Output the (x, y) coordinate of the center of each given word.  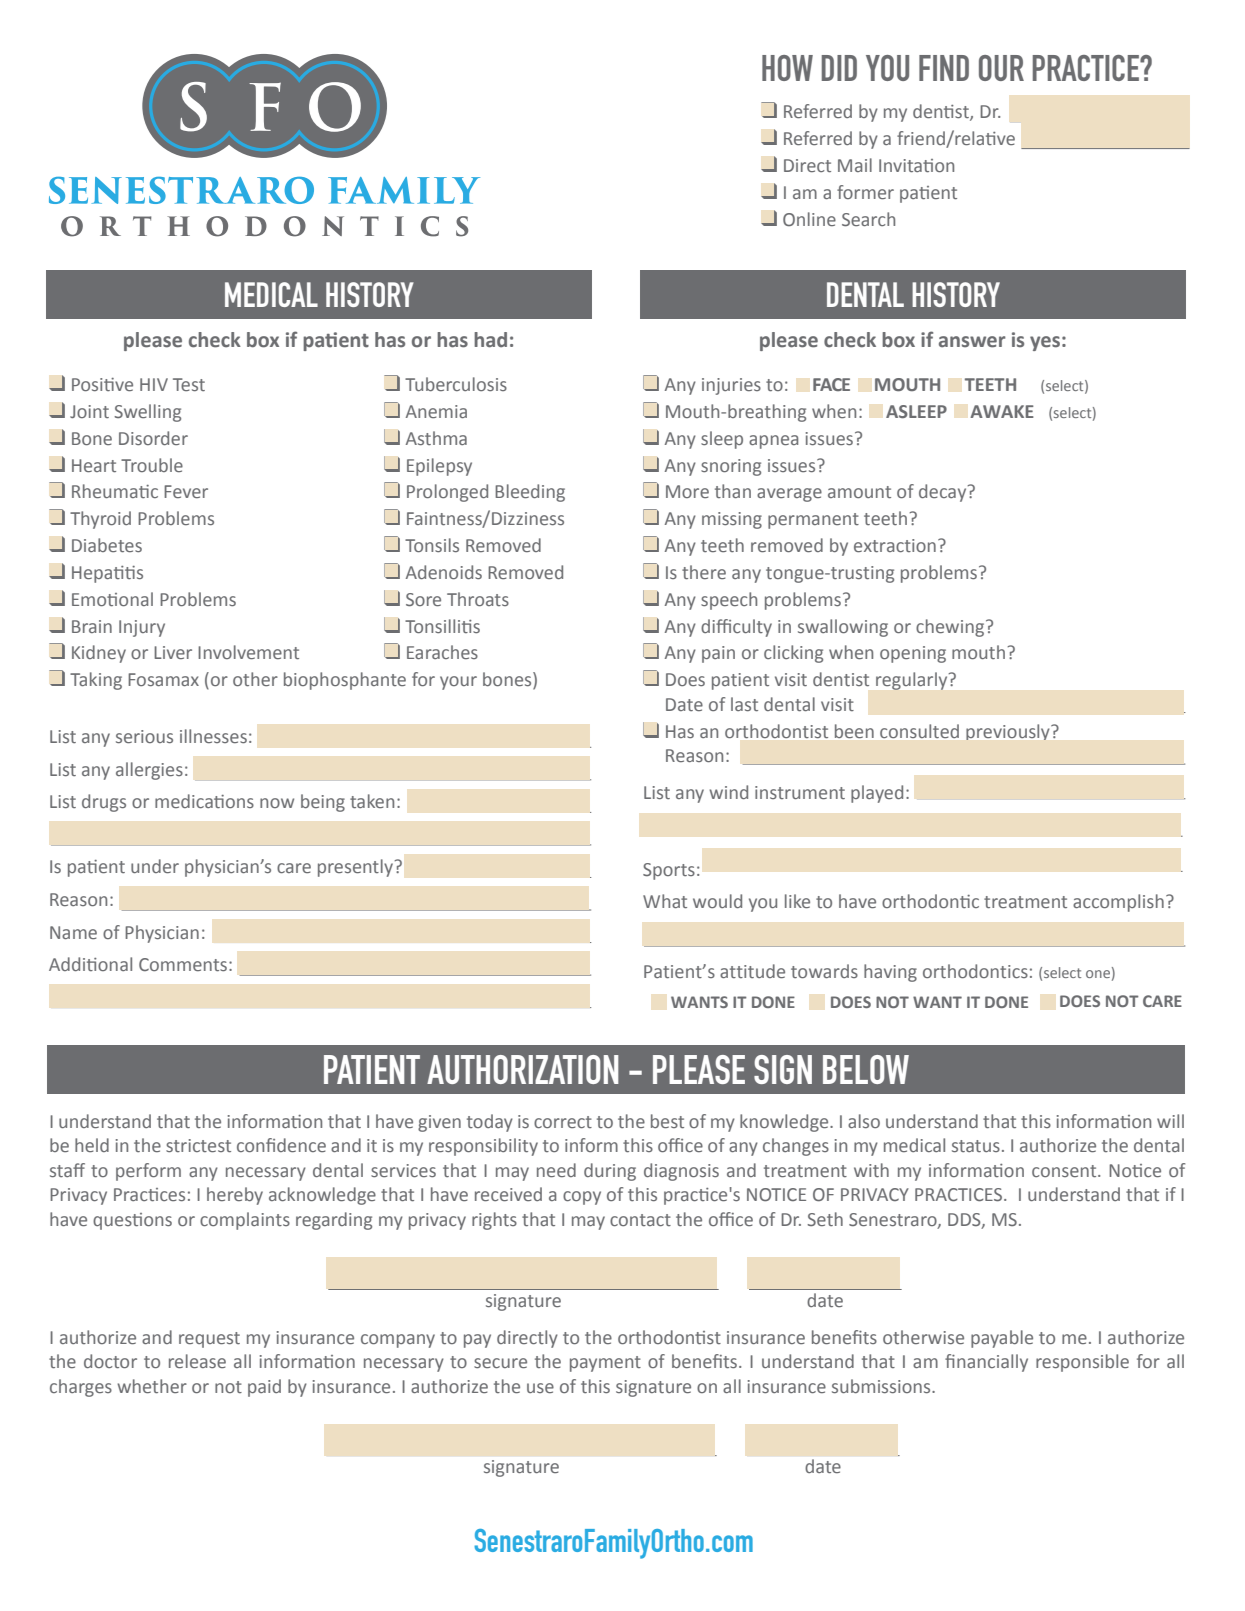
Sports (669, 871)
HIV (154, 384)
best (667, 1121)
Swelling (147, 413)
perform (148, 1172)
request (209, 1340)
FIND (944, 68)
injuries (731, 386)
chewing (951, 628)
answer (972, 342)
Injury (142, 628)
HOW (787, 68)
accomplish (1118, 903)
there (704, 572)
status (976, 1146)
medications (204, 801)
